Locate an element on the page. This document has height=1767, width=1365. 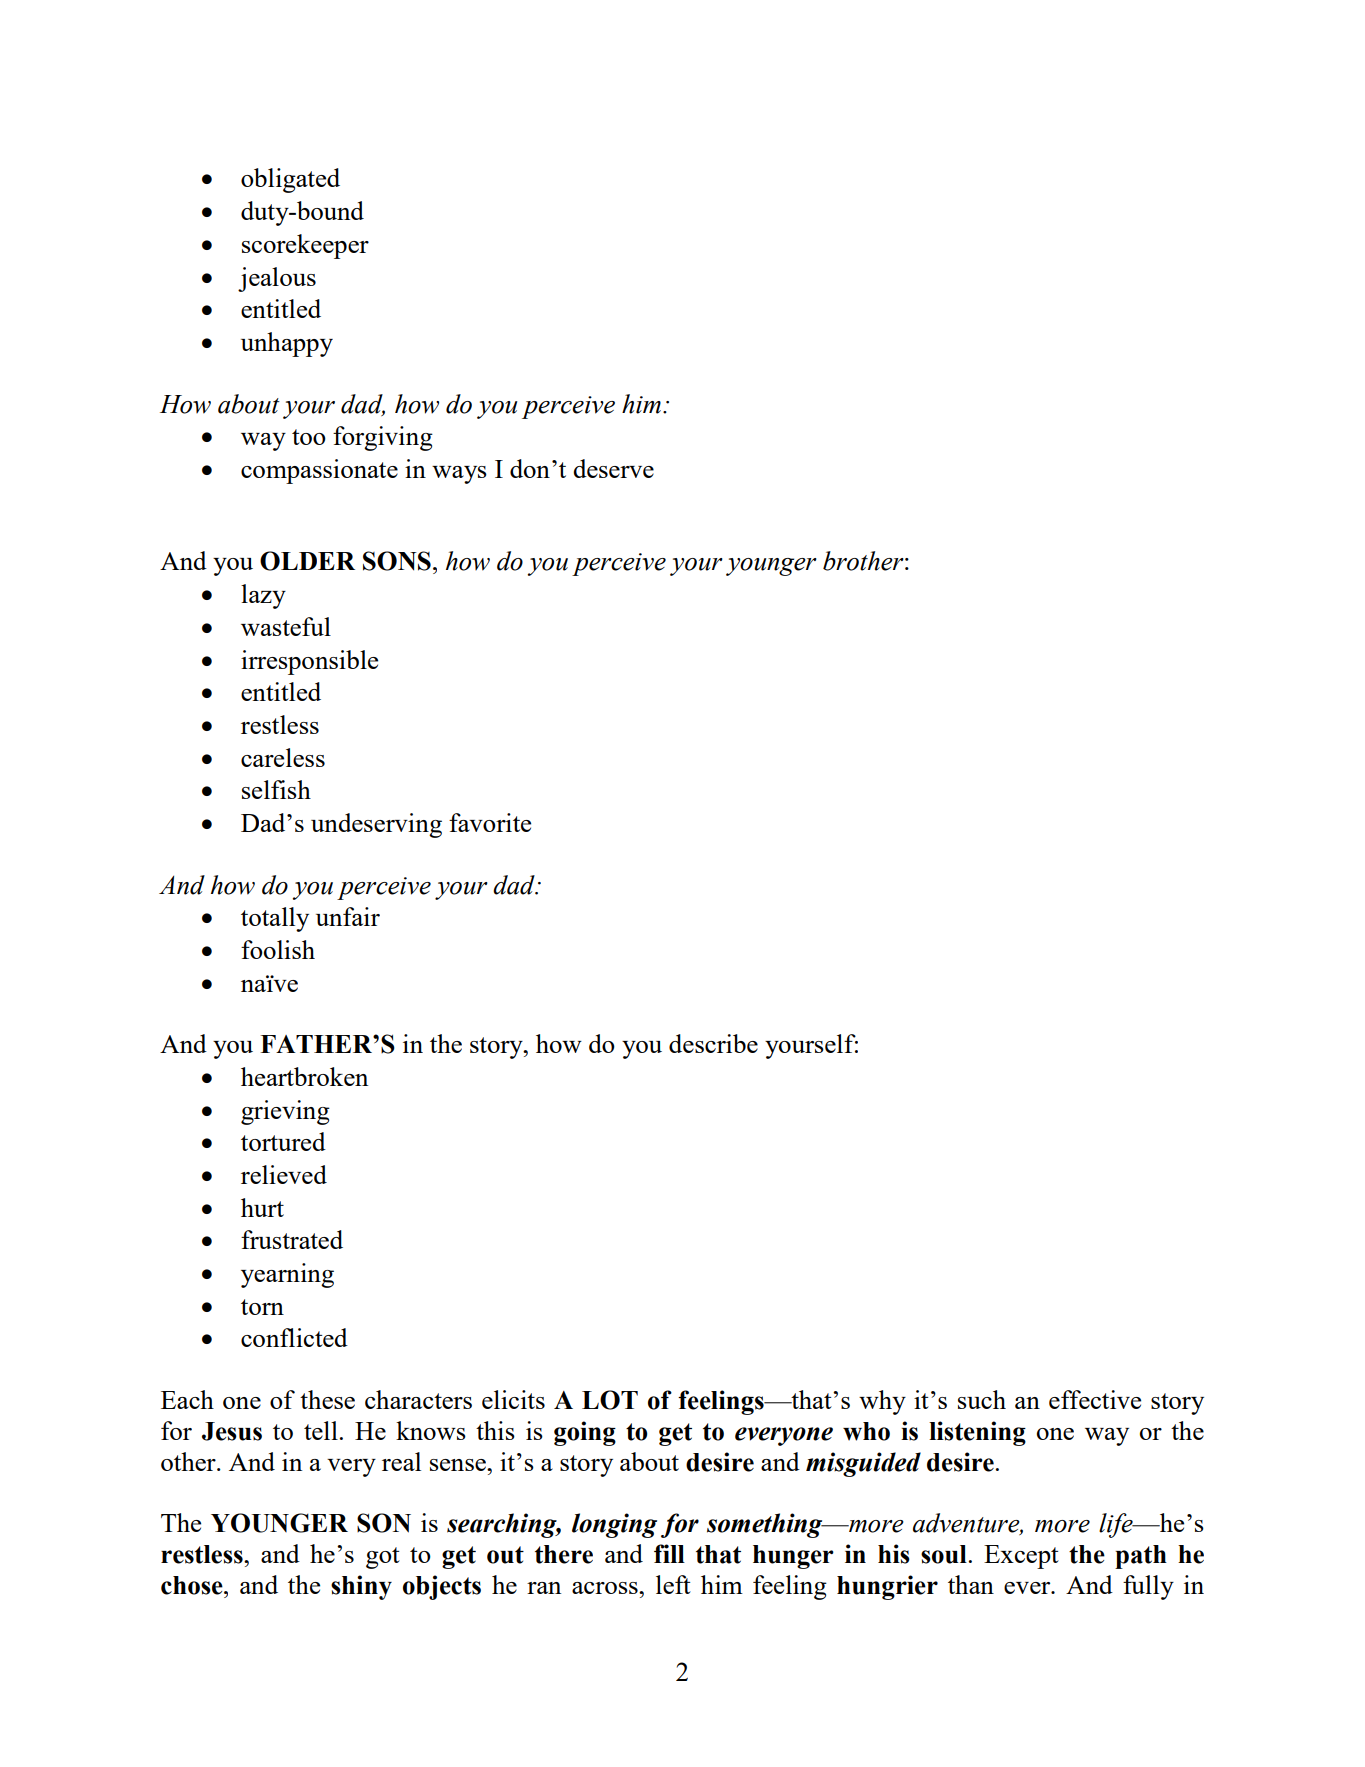
shiny is located at coordinates (361, 1587).
